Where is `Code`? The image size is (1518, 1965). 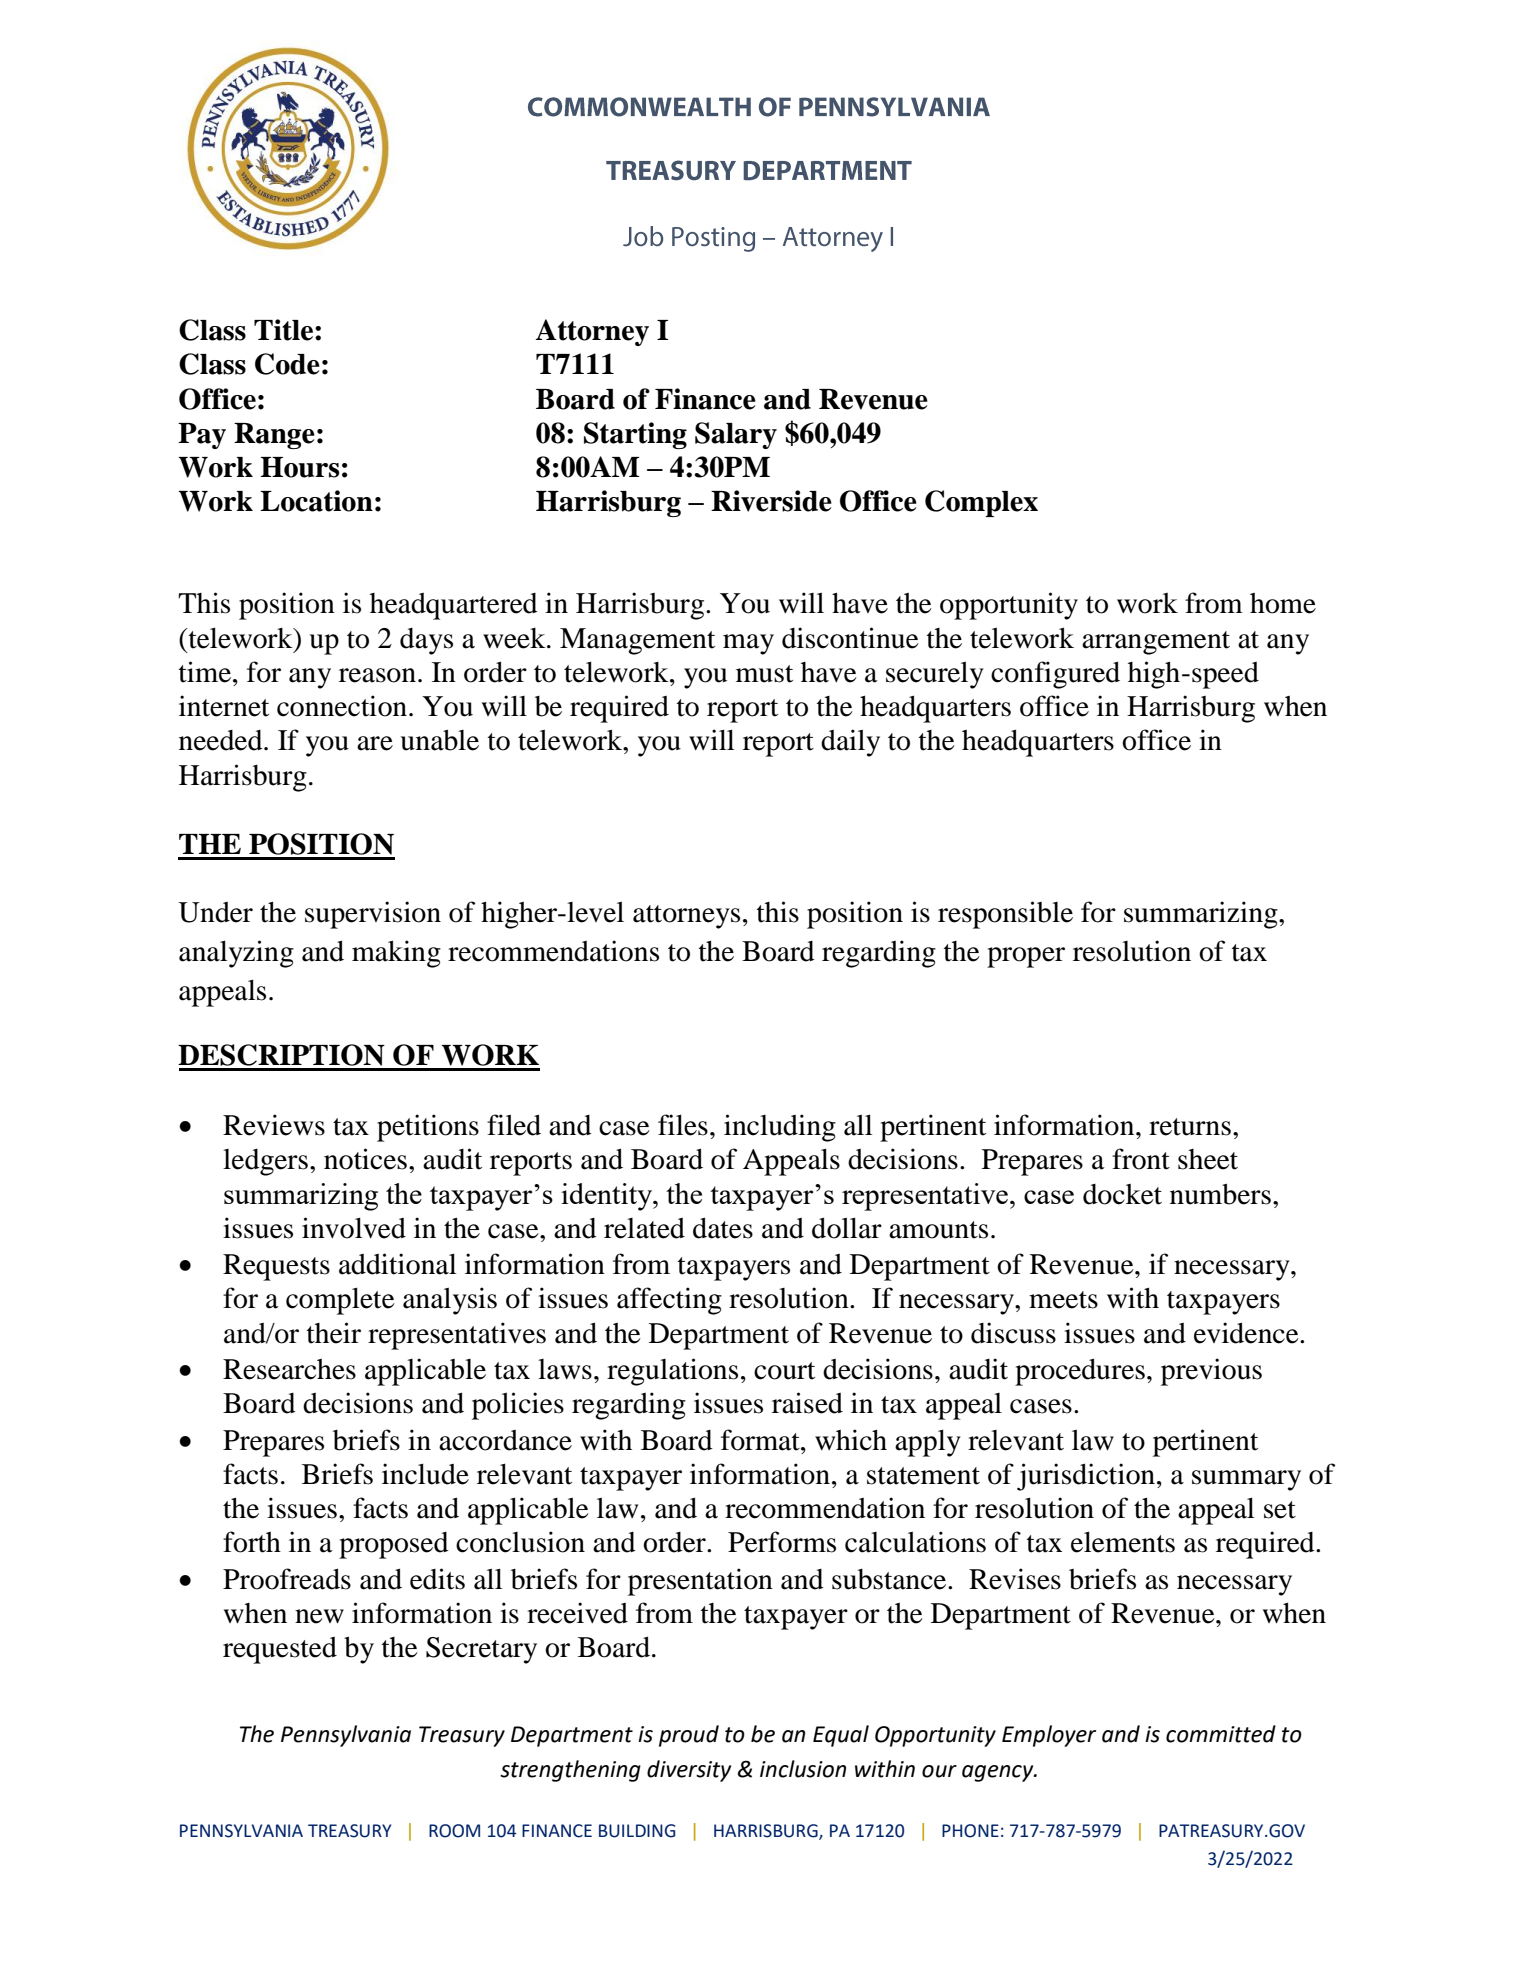
Code is located at coordinates (287, 364).
